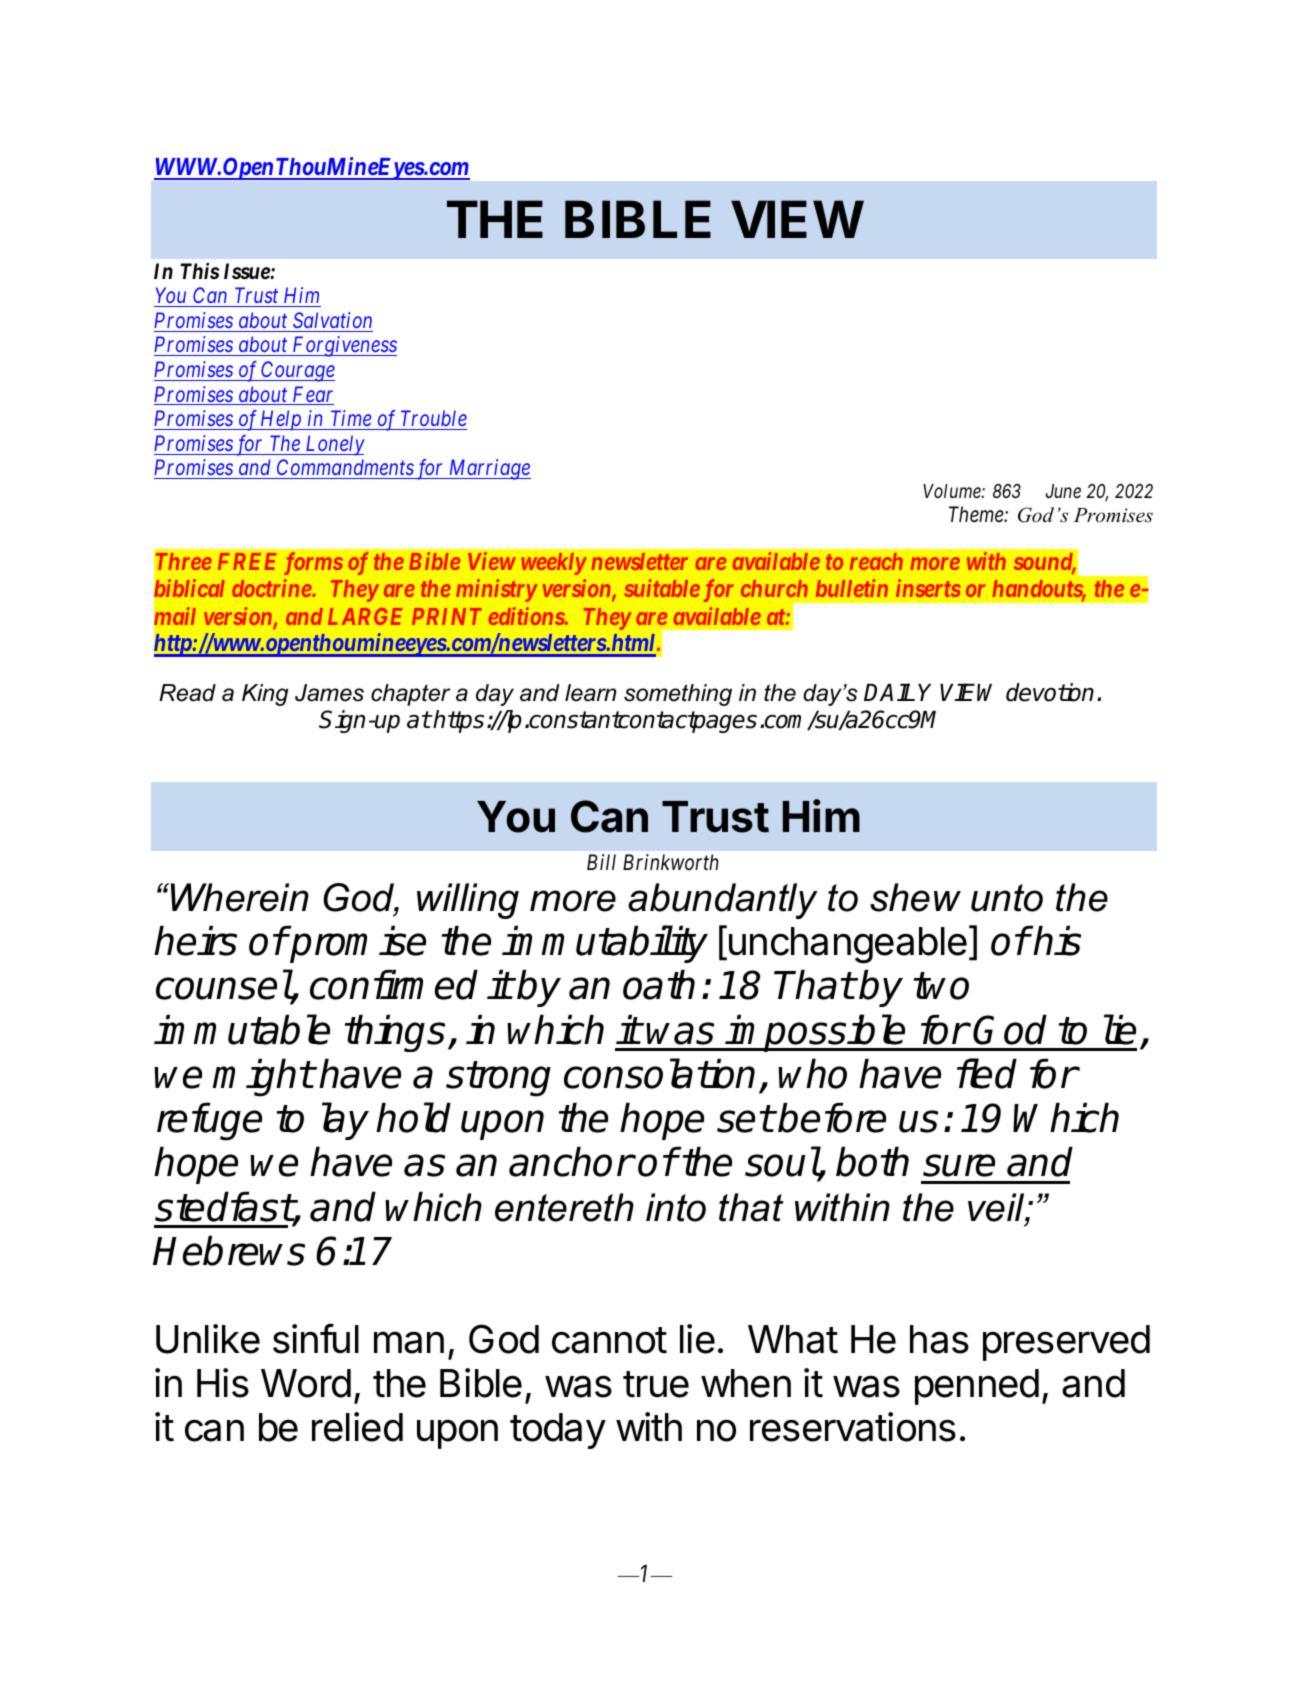 This document has width=1307, height=1691. What do you see at coordinates (434, 418) in the document?
I see `Trouble` at bounding box center [434, 418].
